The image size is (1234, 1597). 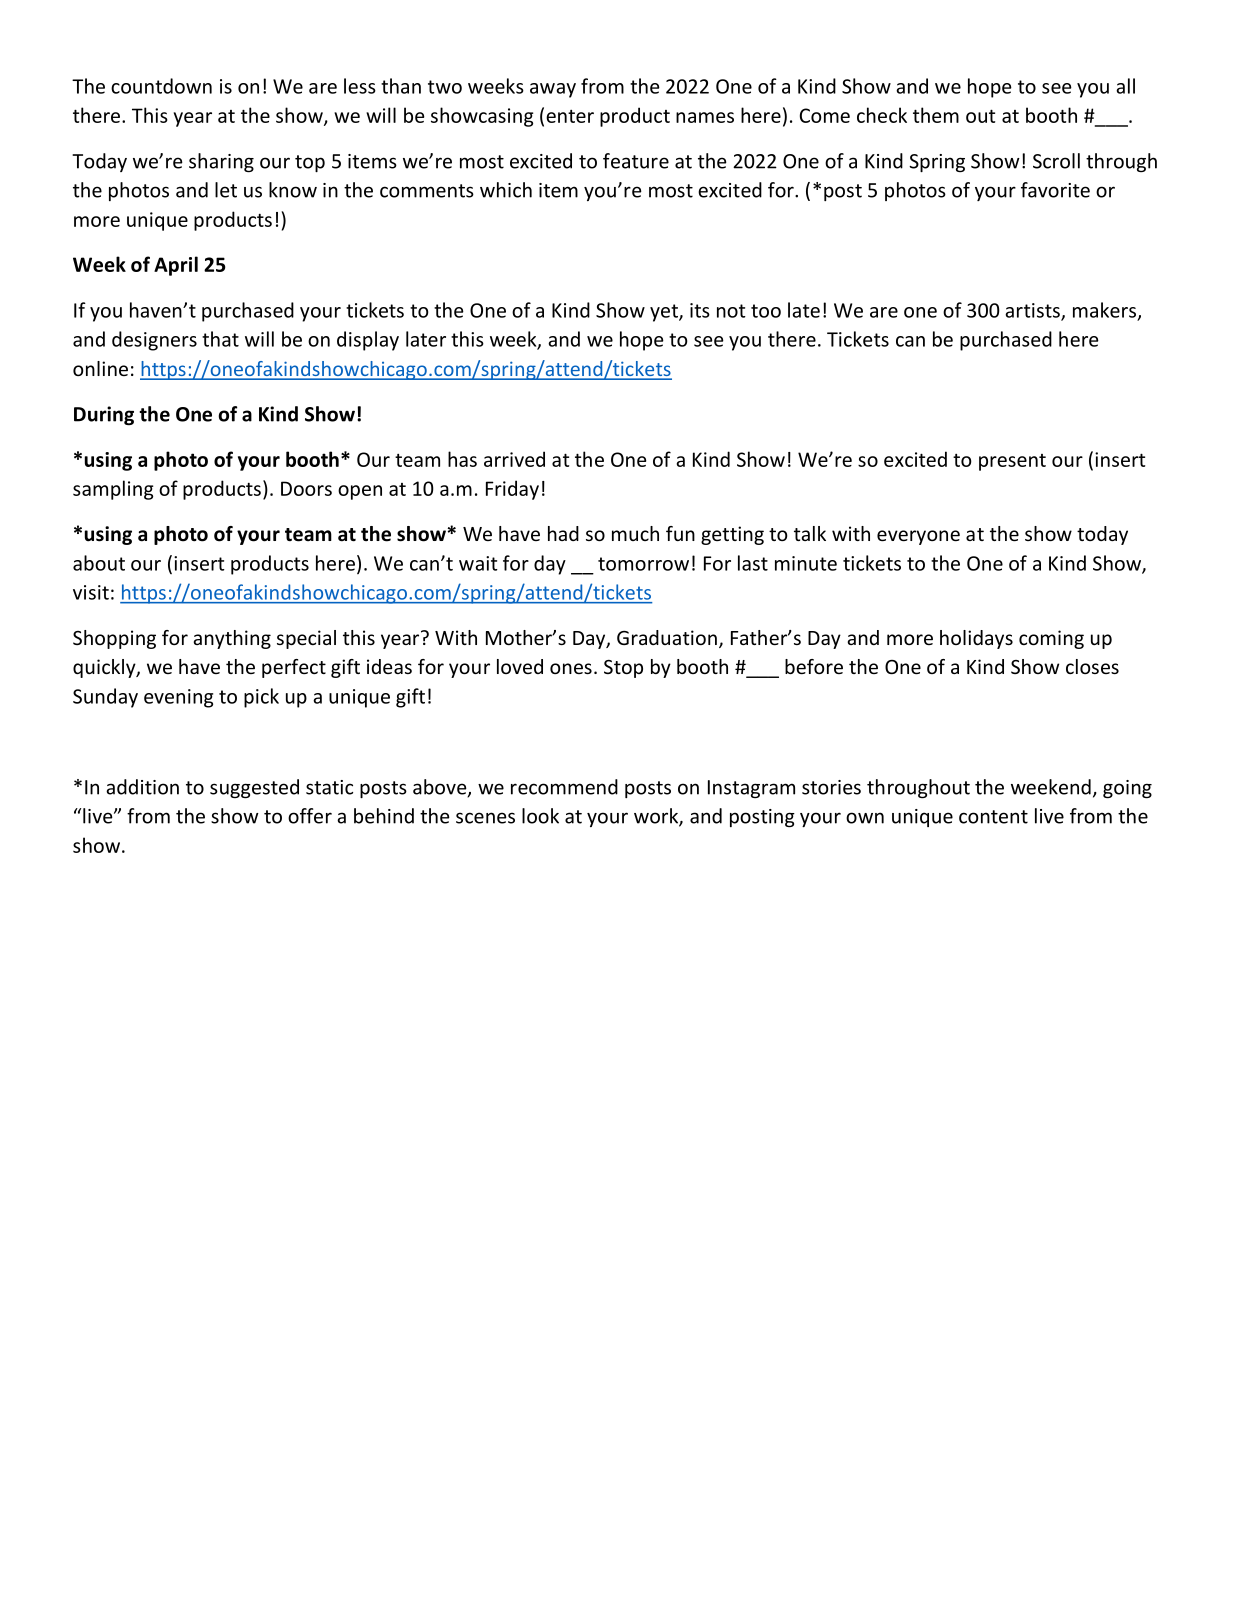 What do you see at coordinates (254, 788) in the page?
I see `suggested` at bounding box center [254, 788].
